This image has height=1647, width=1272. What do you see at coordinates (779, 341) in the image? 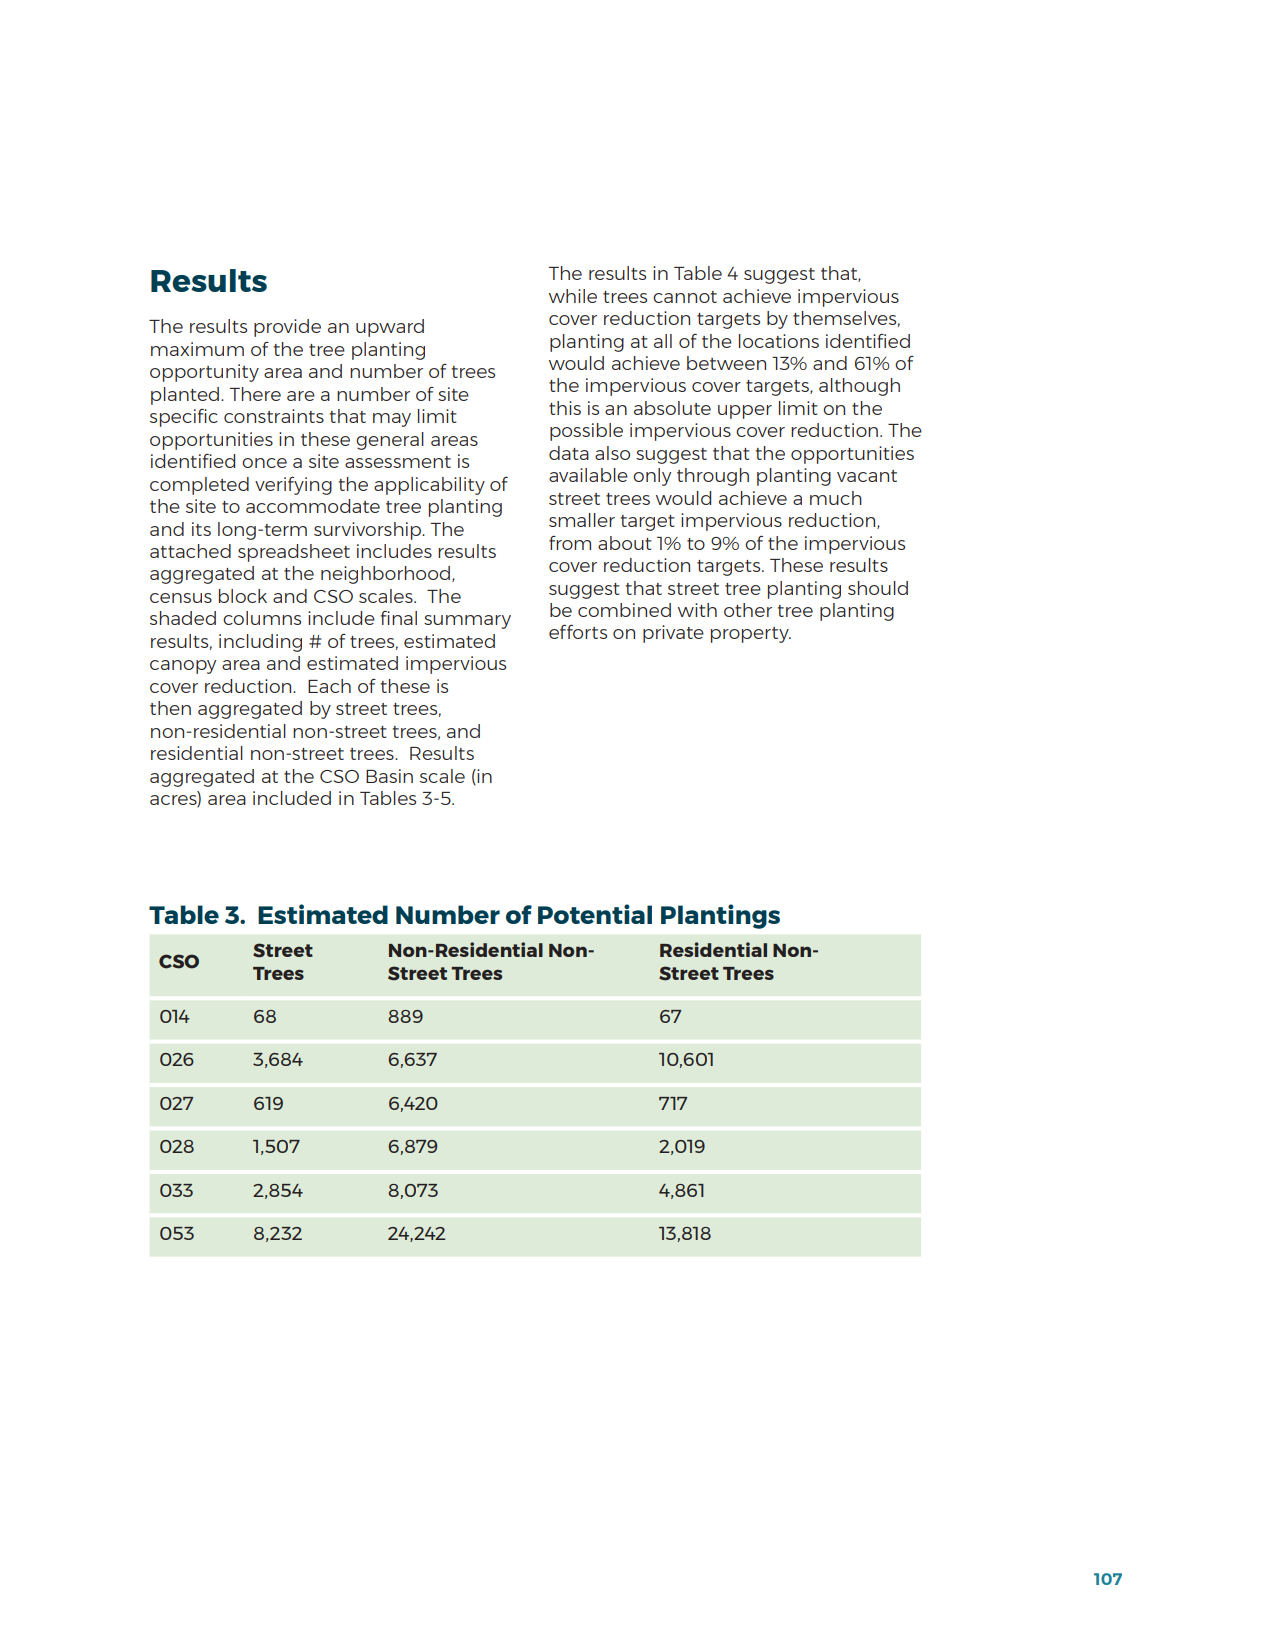
I see `locations` at bounding box center [779, 341].
